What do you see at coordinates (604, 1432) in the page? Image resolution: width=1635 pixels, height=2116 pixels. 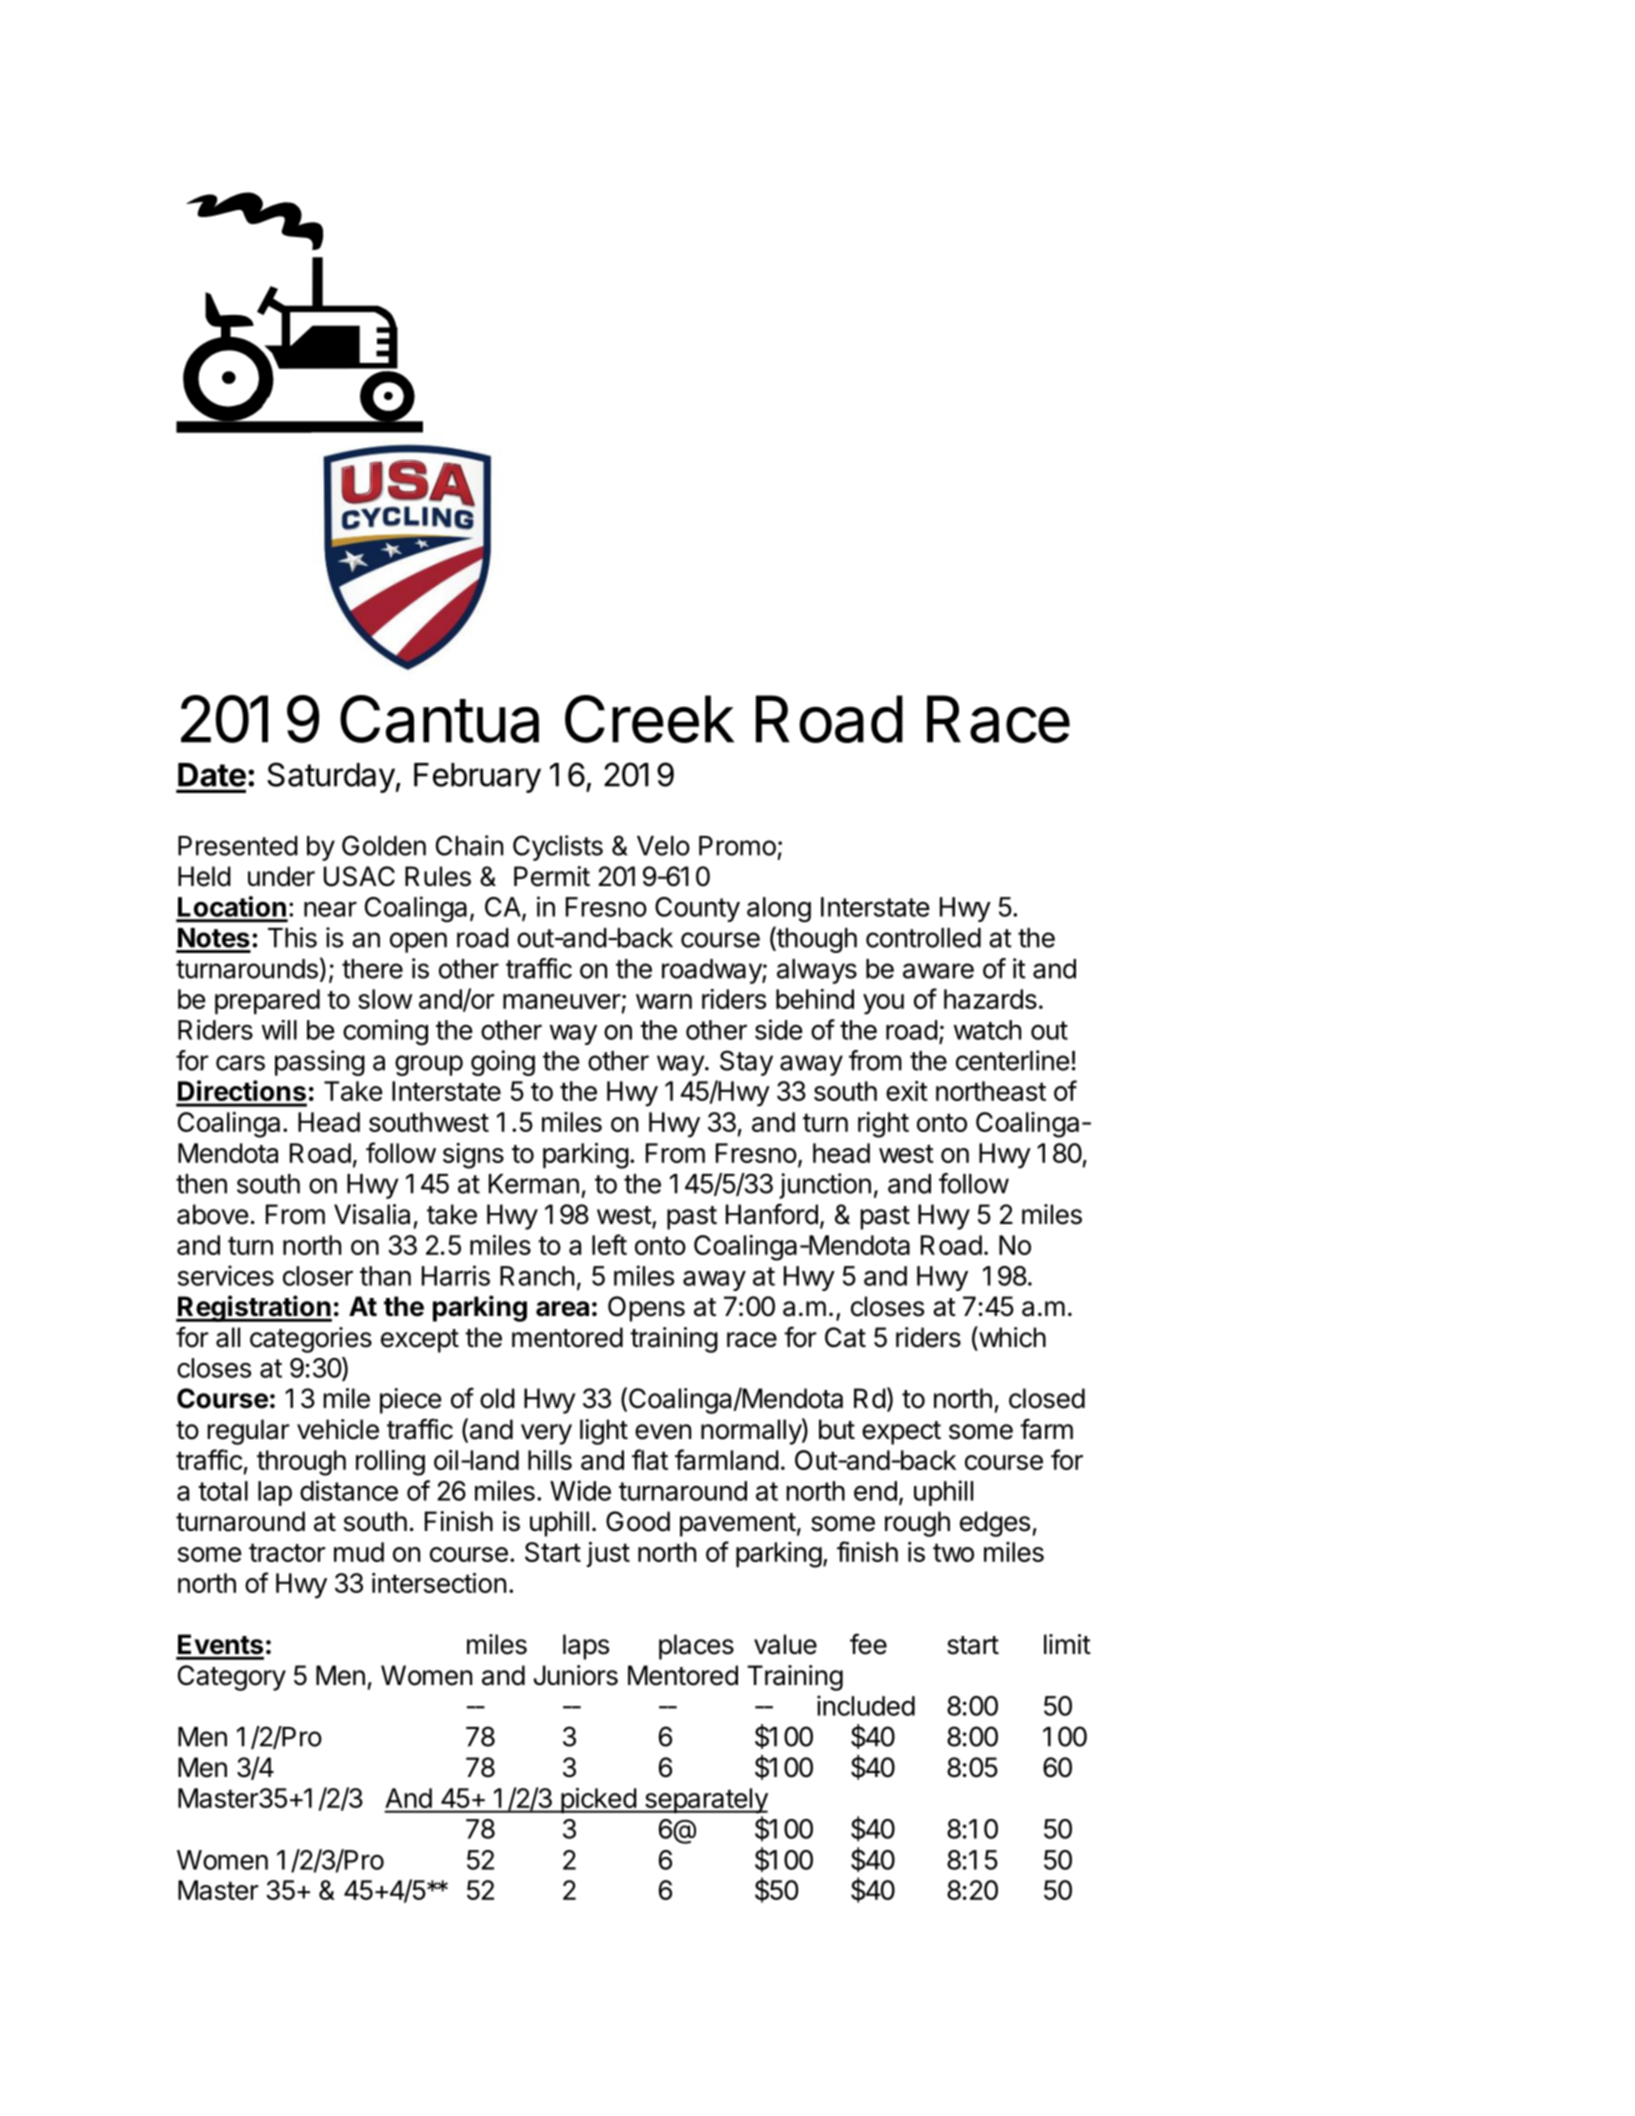 I see `light` at bounding box center [604, 1432].
